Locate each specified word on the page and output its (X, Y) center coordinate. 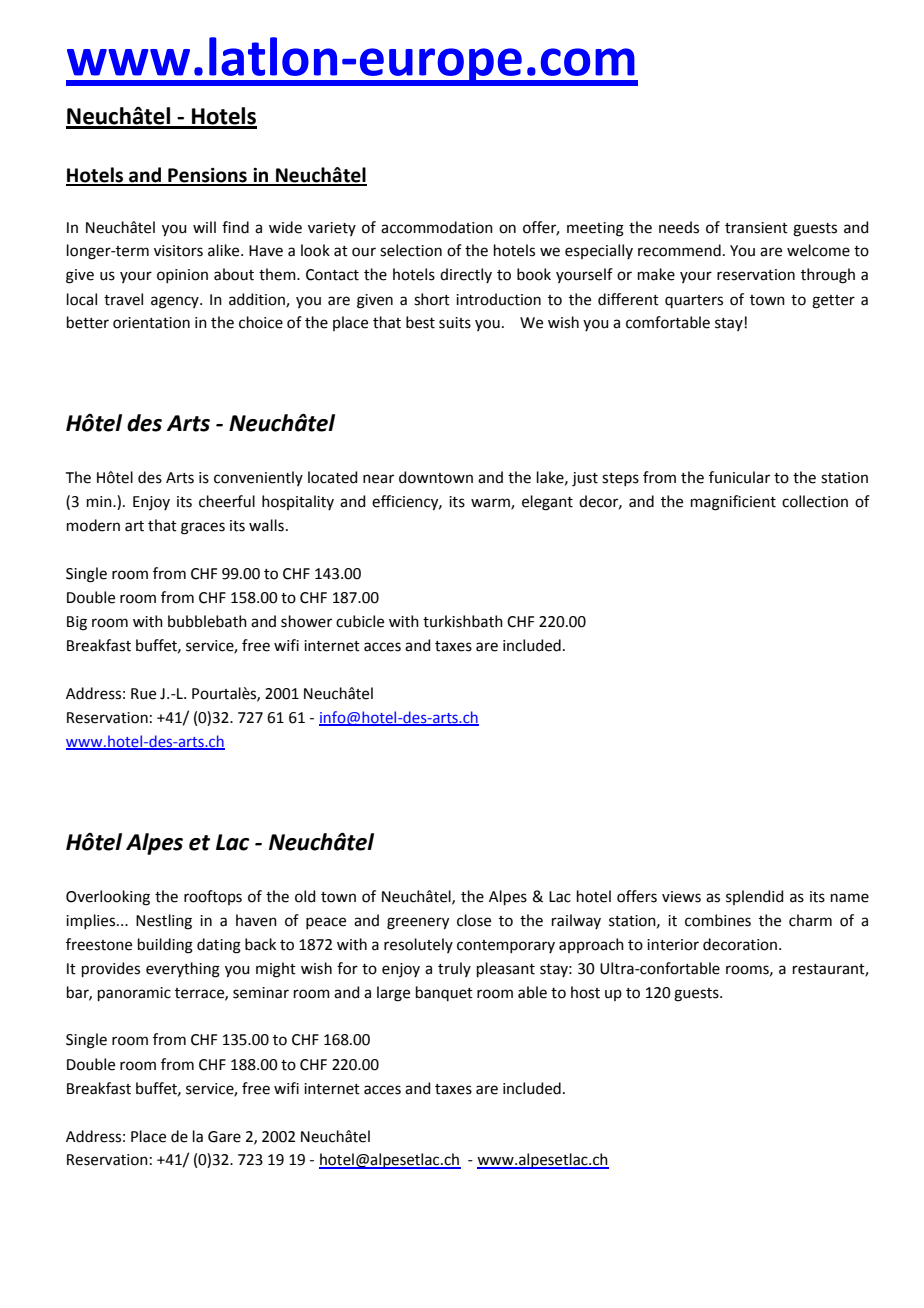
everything (183, 970)
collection (815, 501)
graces (203, 528)
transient (756, 228)
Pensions (207, 176)
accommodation (437, 227)
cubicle (360, 621)
